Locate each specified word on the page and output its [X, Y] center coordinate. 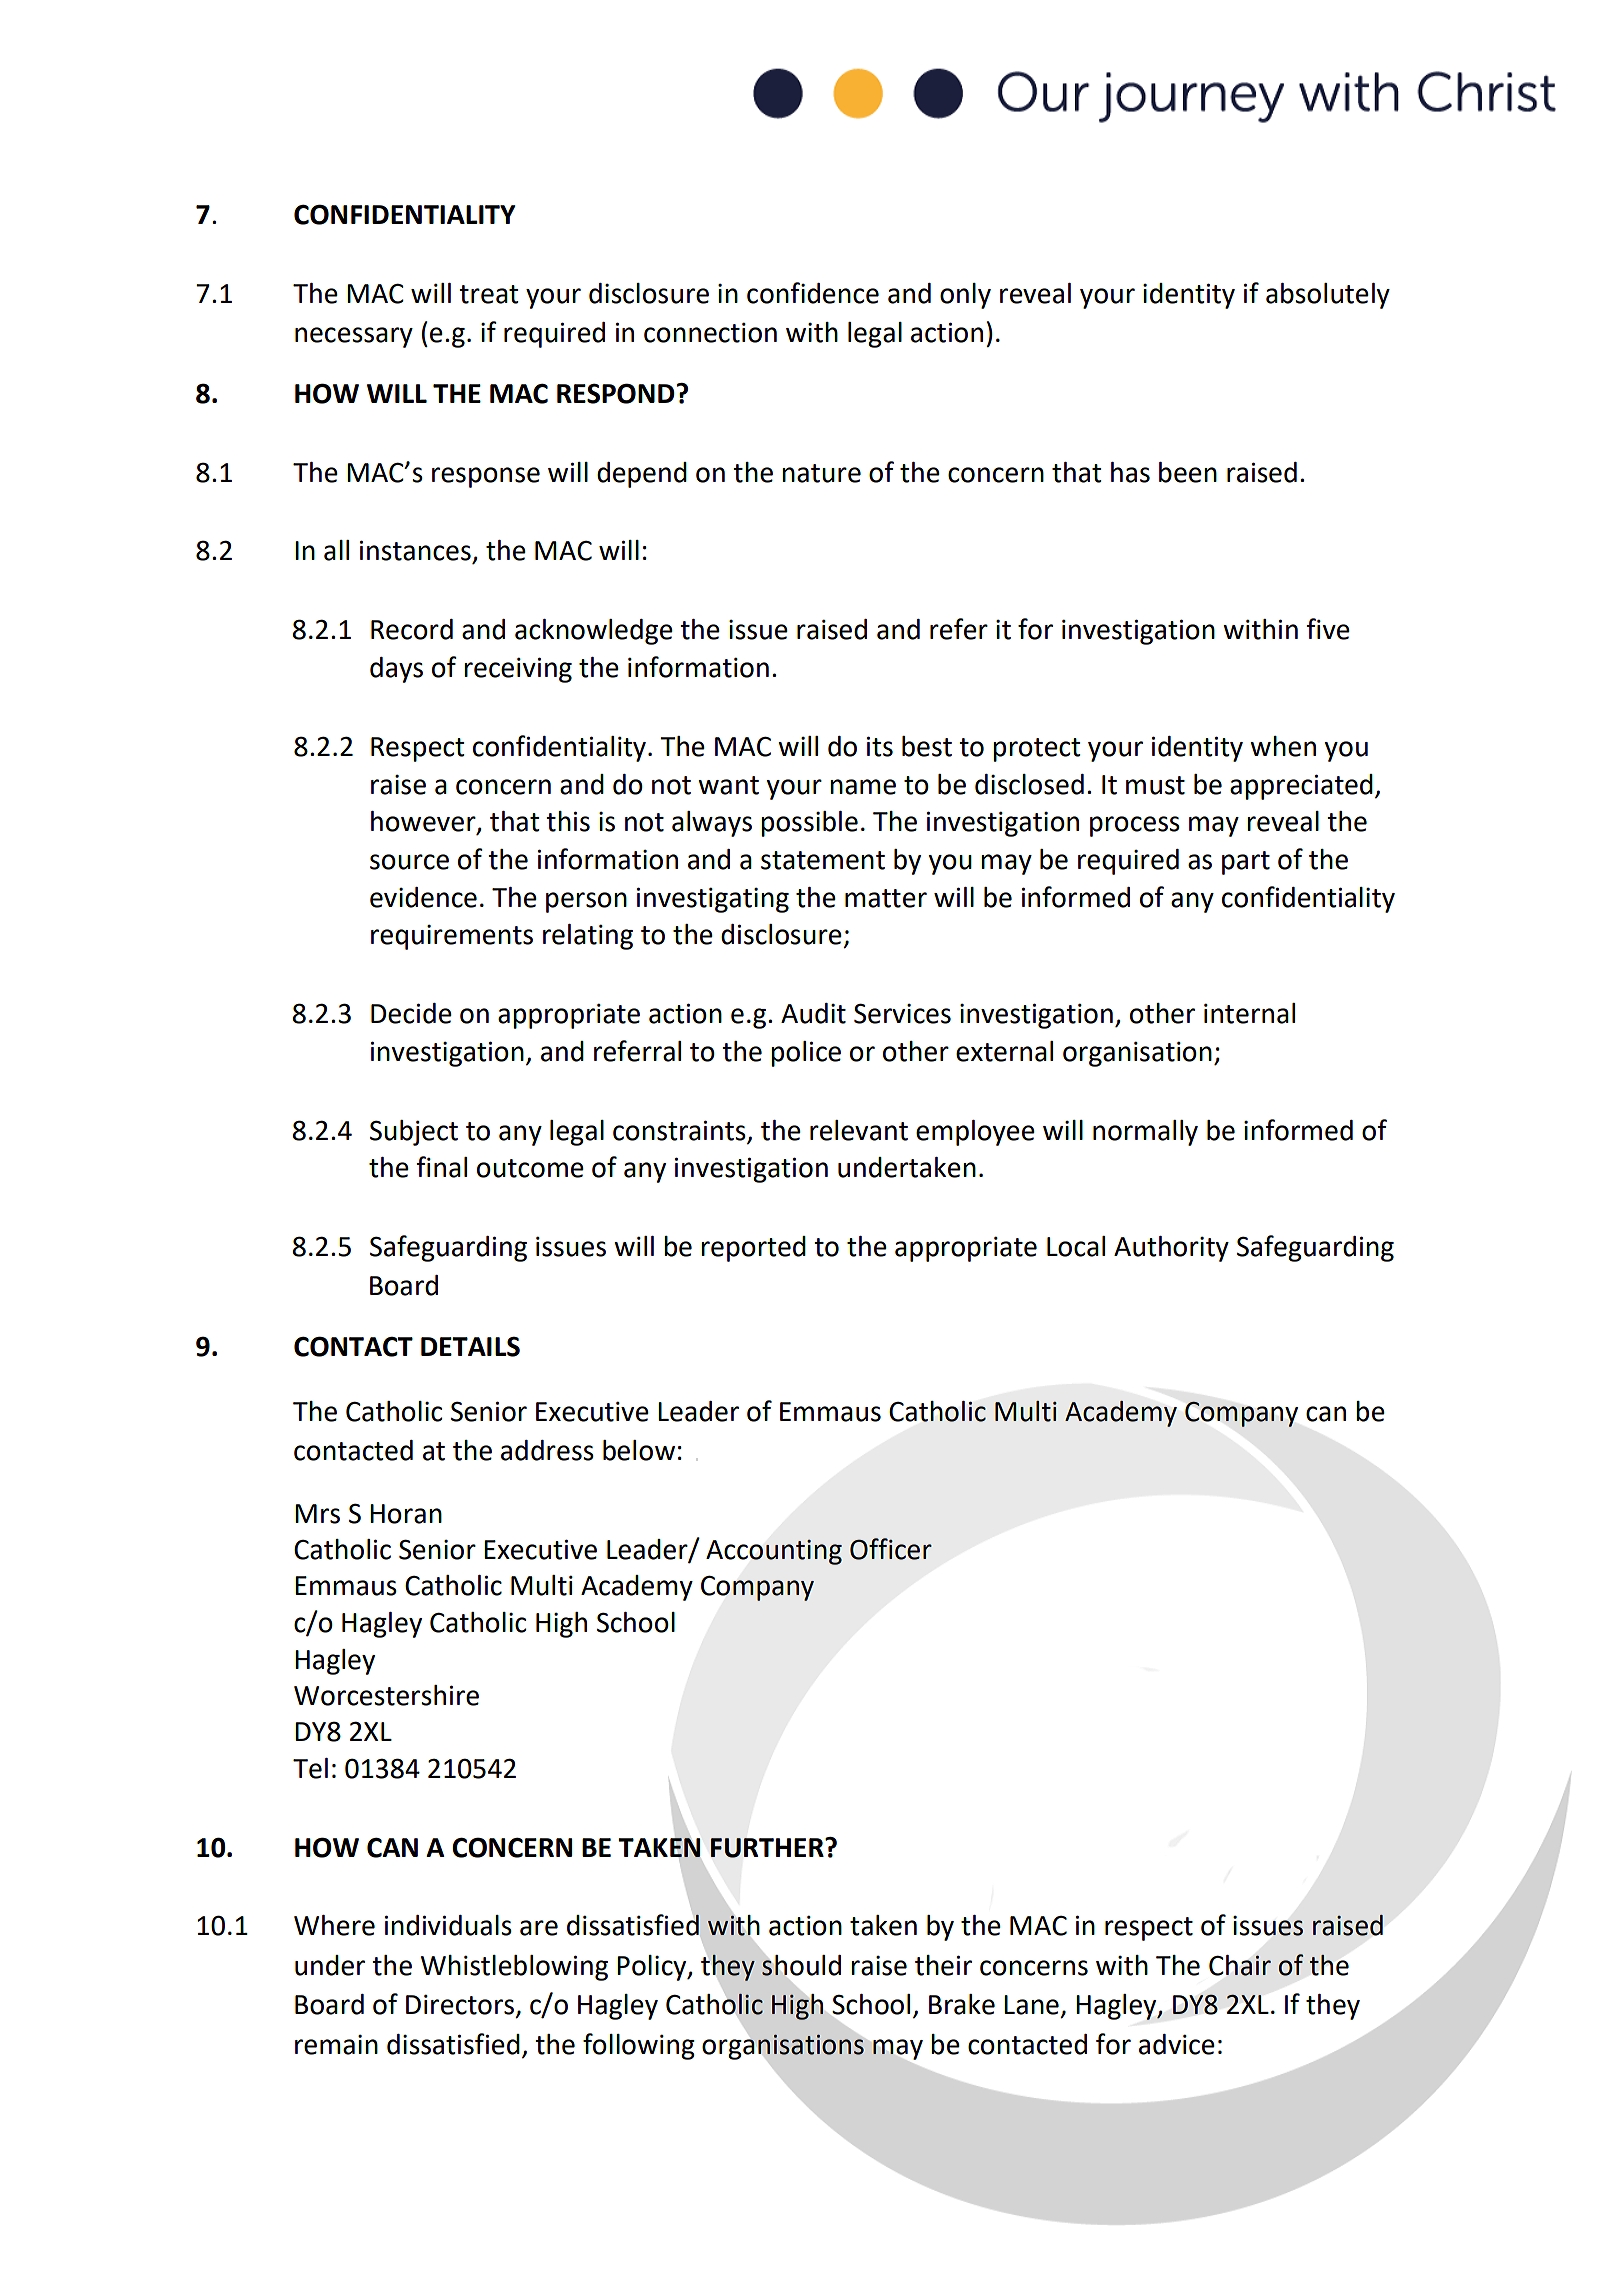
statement [823, 860]
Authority [1171, 1249]
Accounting [774, 1552]
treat [488, 294]
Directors [461, 2006]
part [1246, 863]
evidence [423, 897]
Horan [406, 1514]
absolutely [1328, 296]
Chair [1240, 1965]
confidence [813, 293]
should [801, 1965]
